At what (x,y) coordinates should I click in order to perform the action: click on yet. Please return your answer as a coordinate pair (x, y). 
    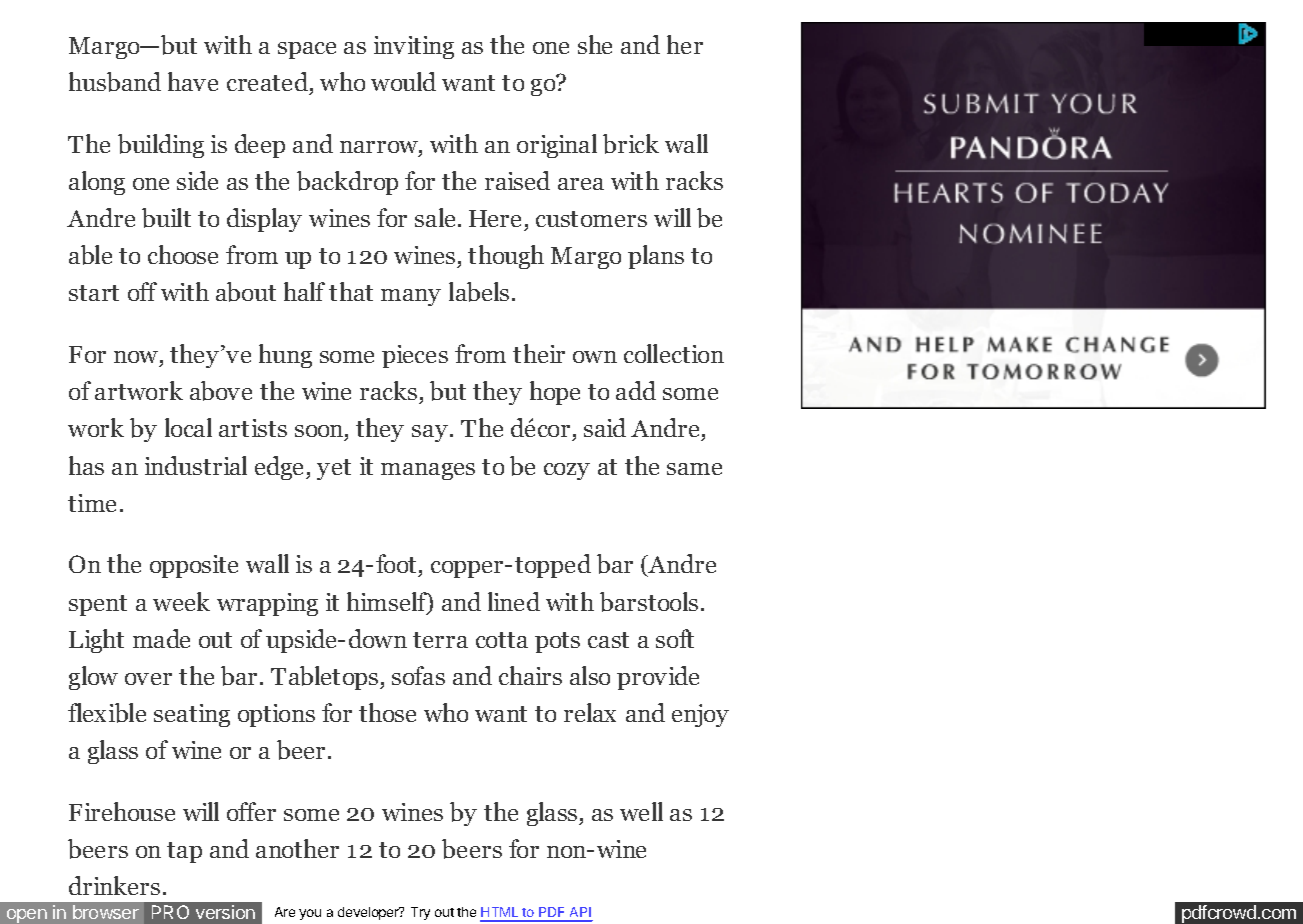
    Looking at the image, I should click on (334, 469).
